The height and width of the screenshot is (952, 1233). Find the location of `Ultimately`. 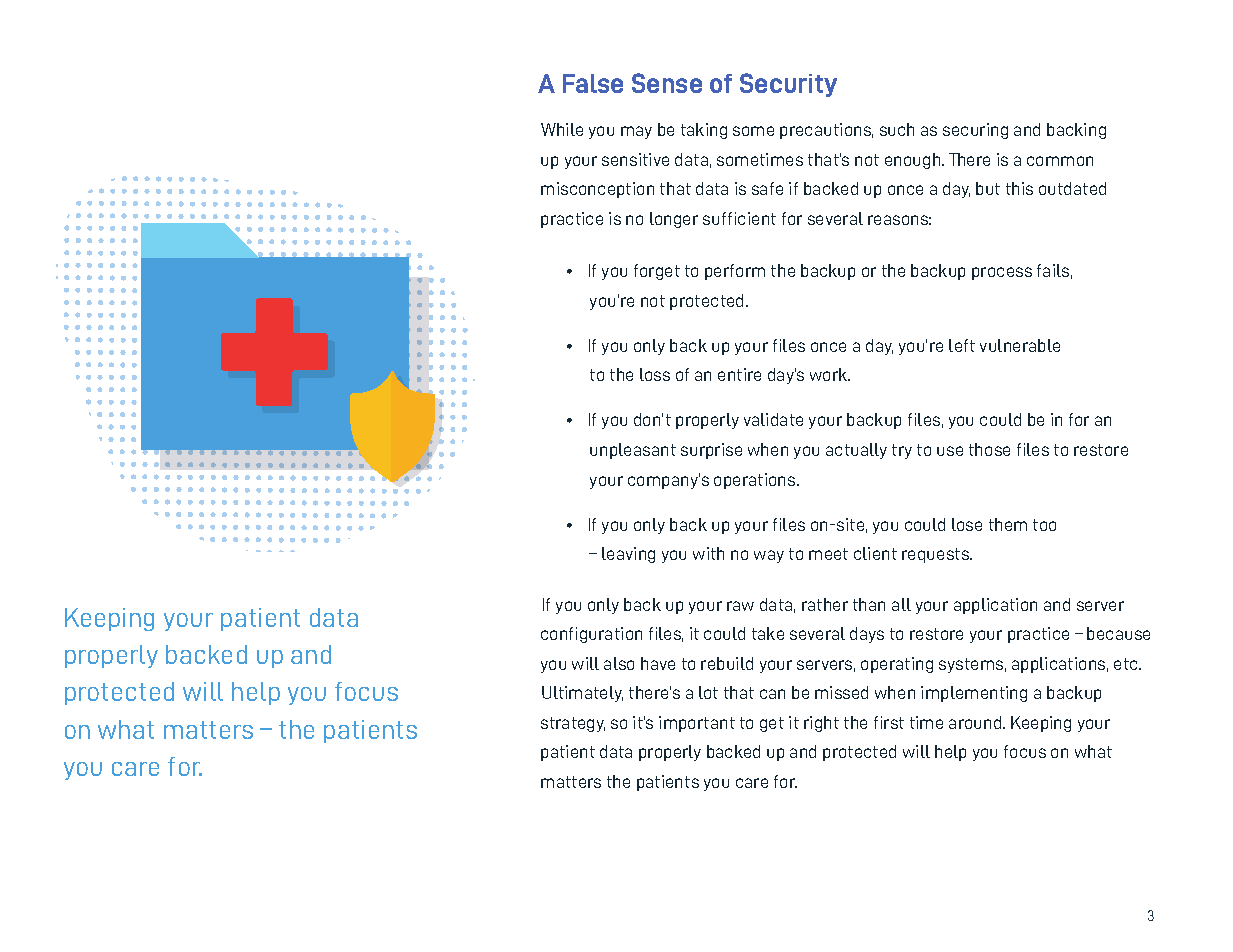

Ultimately is located at coordinates (582, 694).
